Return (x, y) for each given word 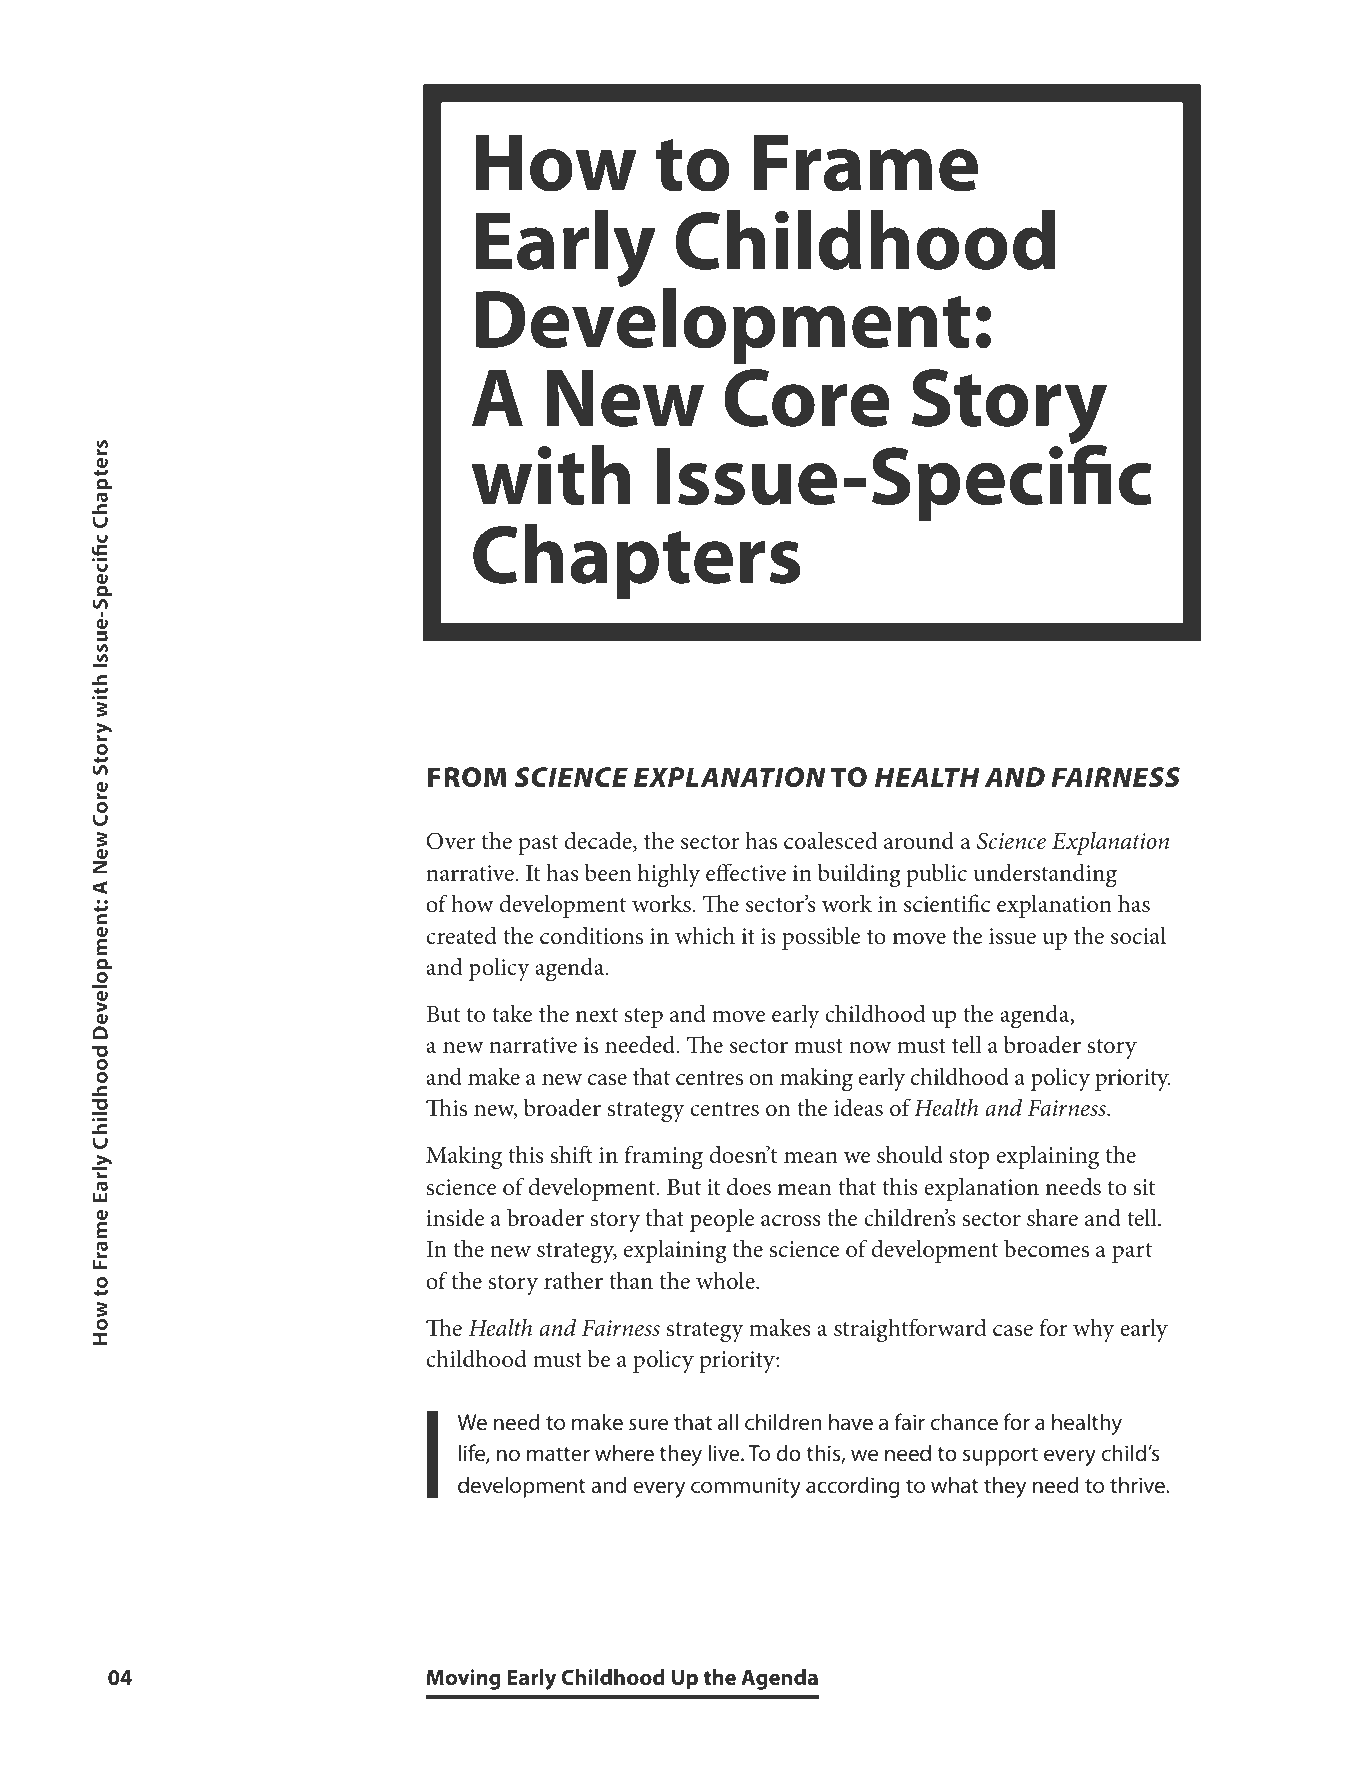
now (870, 1048)
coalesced (830, 840)
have (851, 1422)
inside (455, 1217)
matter (558, 1454)
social (1138, 935)
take (512, 1013)
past (538, 845)
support (1000, 1456)
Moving (463, 1679)
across (791, 1221)
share (1052, 1217)
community (746, 1487)
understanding (1045, 875)
